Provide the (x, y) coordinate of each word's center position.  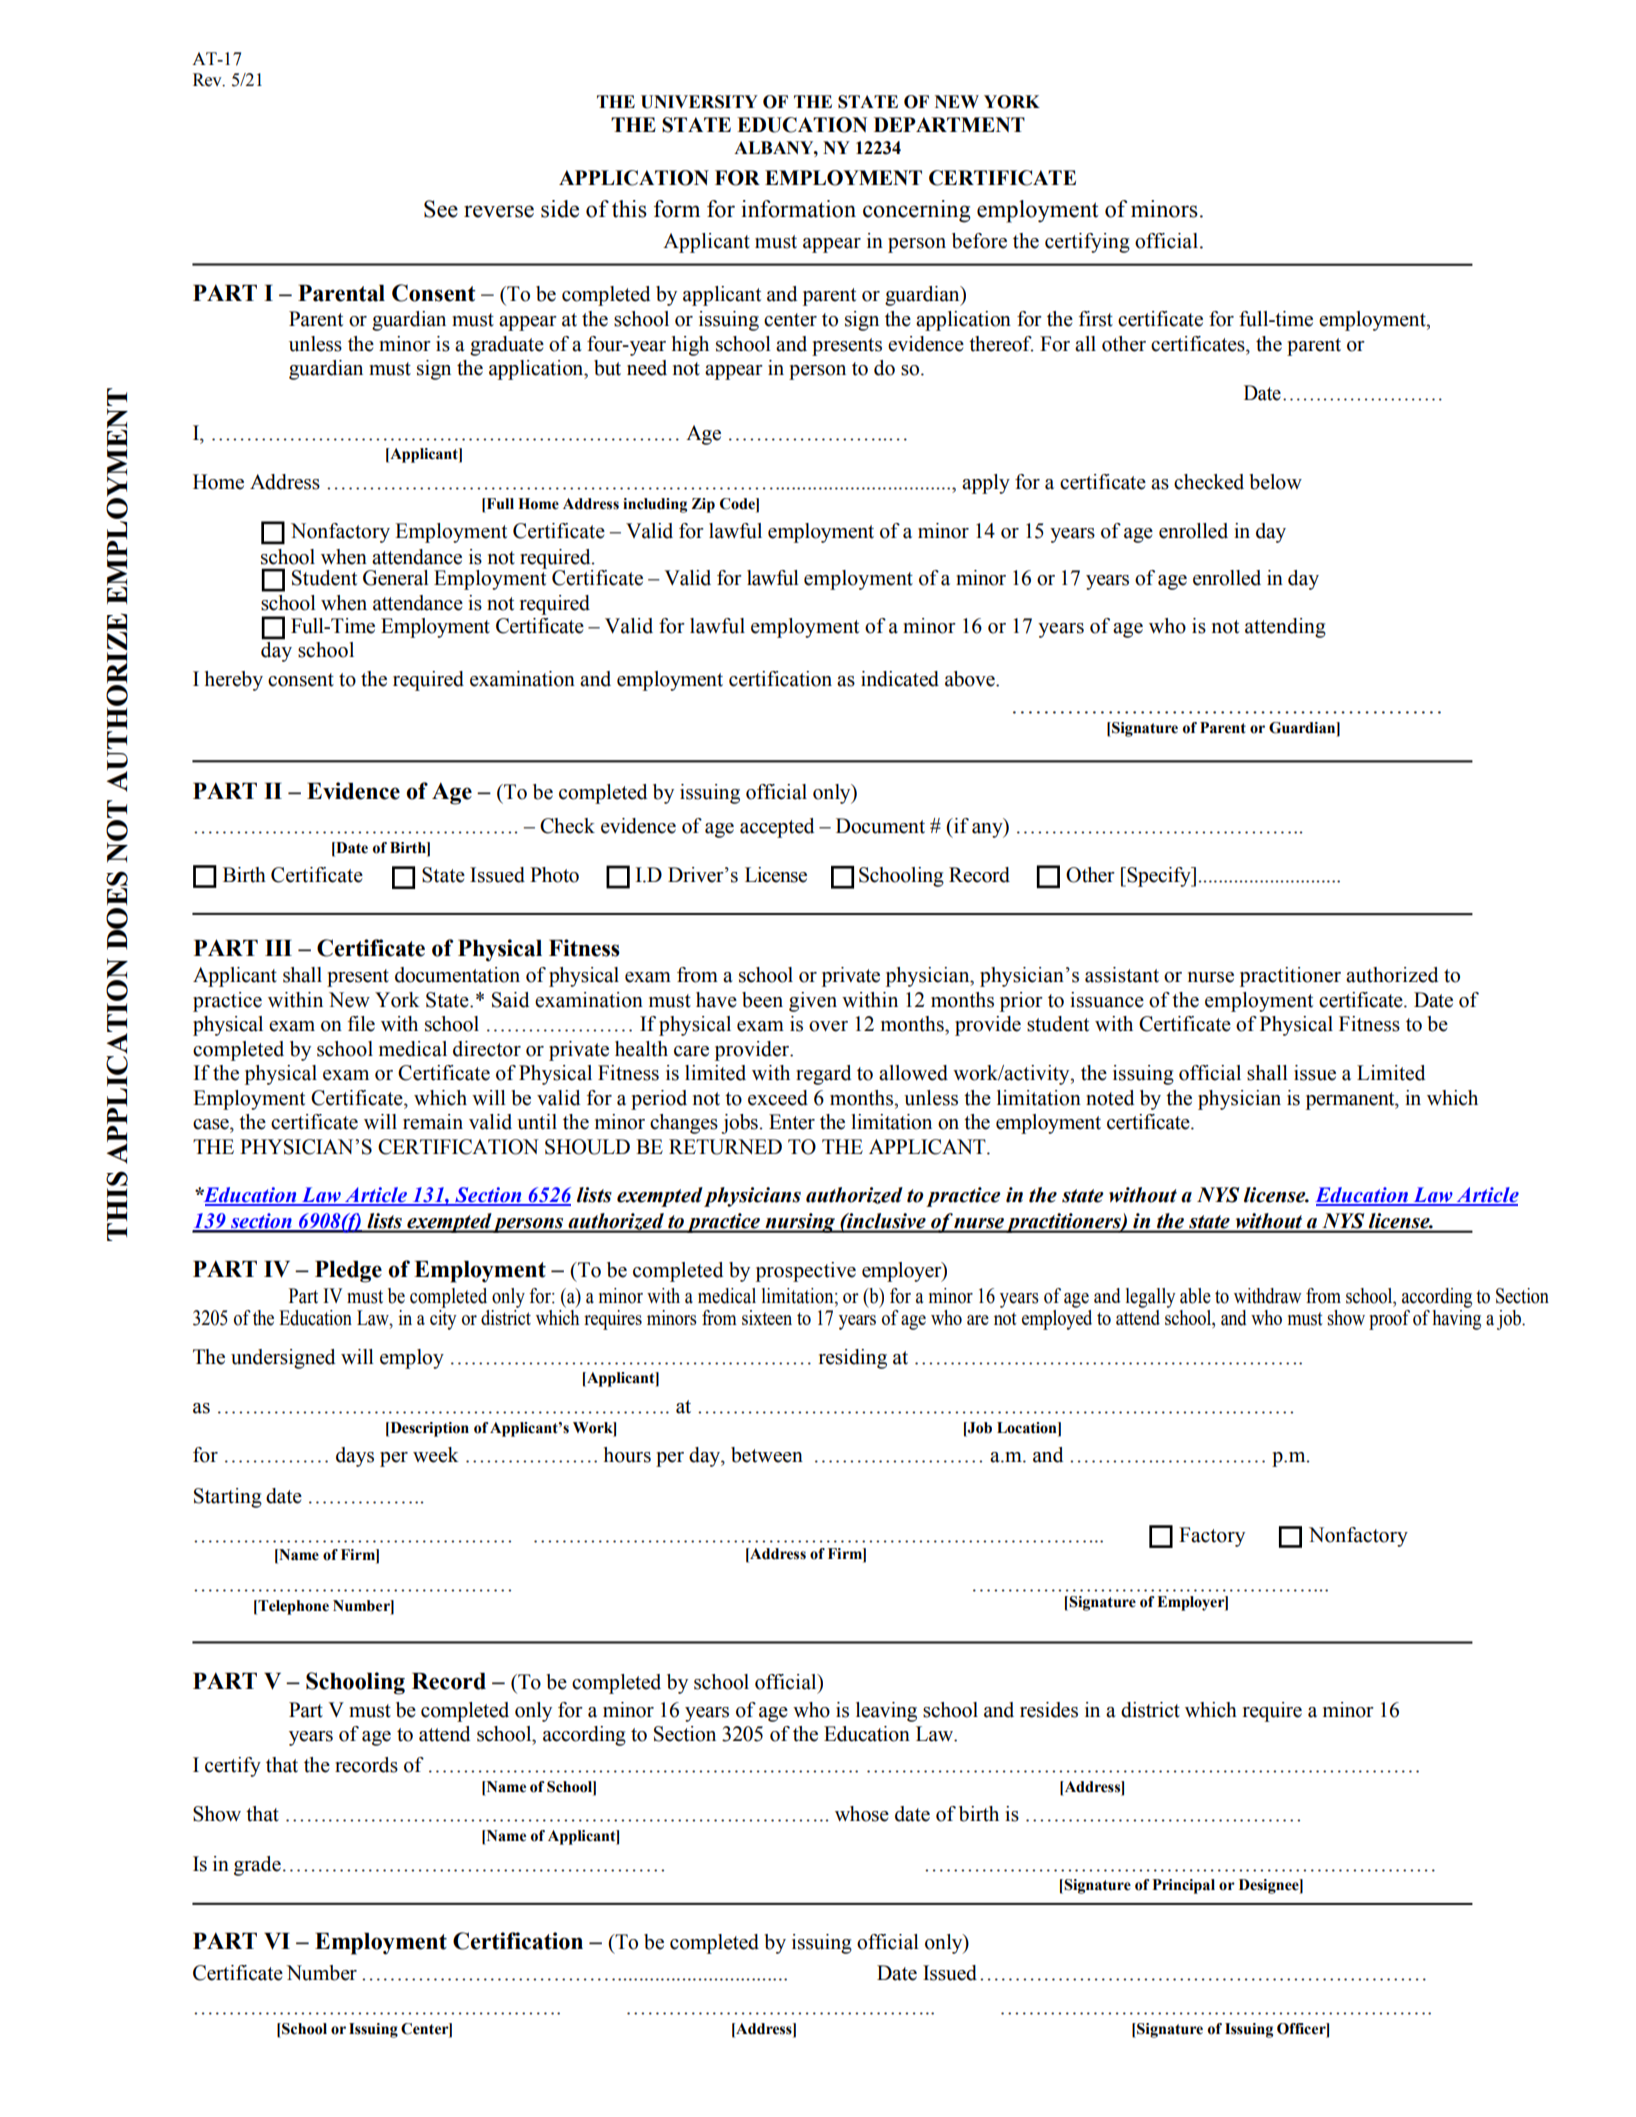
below (1275, 482)
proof (1389, 1320)
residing (853, 1359)
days (355, 1457)
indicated (900, 679)
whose (862, 1814)
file (361, 1024)
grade (257, 1866)
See (441, 209)
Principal (1184, 1886)
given (813, 1002)
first (1096, 319)
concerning (917, 211)
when (344, 557)
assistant (1122, 975)
